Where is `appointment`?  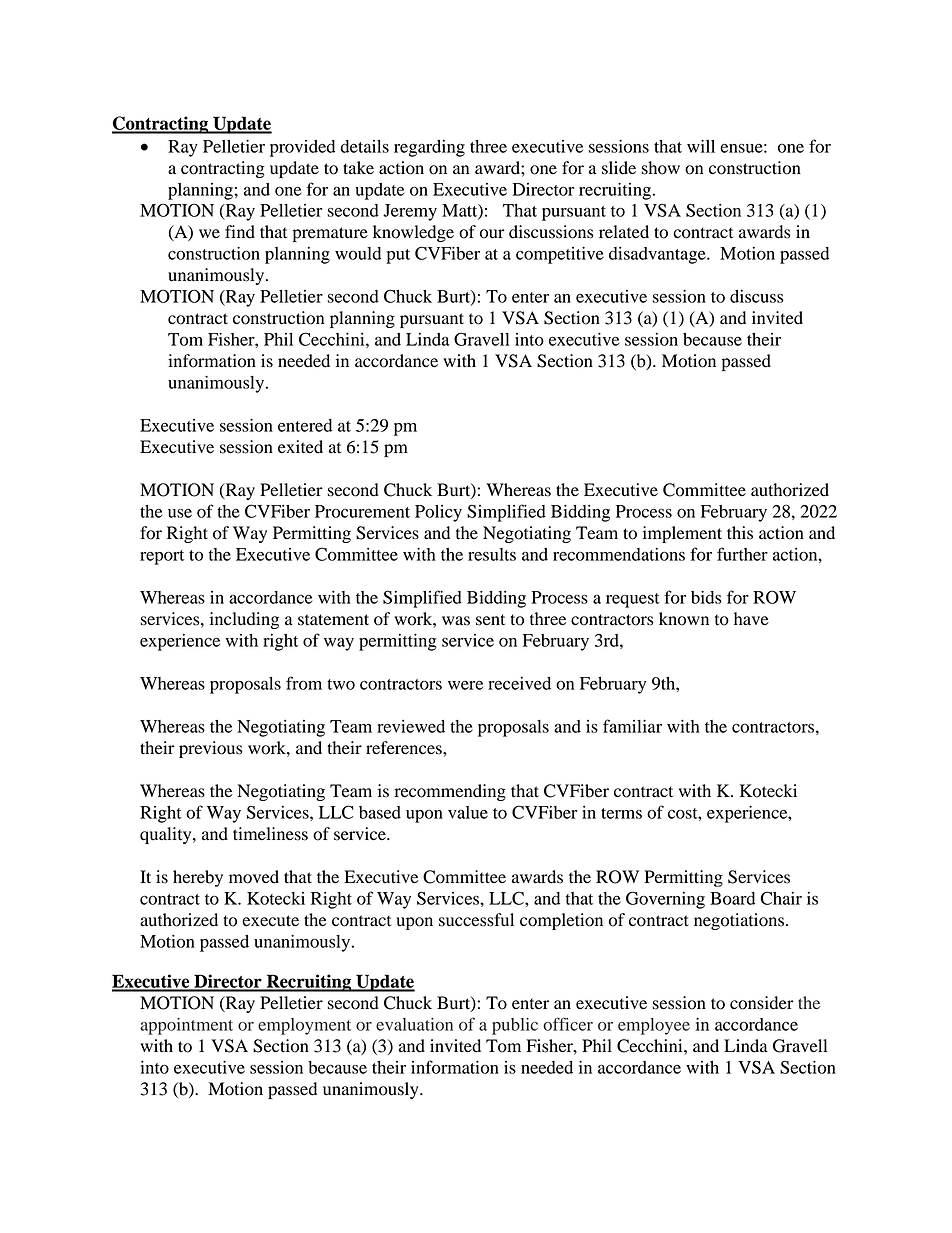 appointment is located at coordinates (186, 1026).
